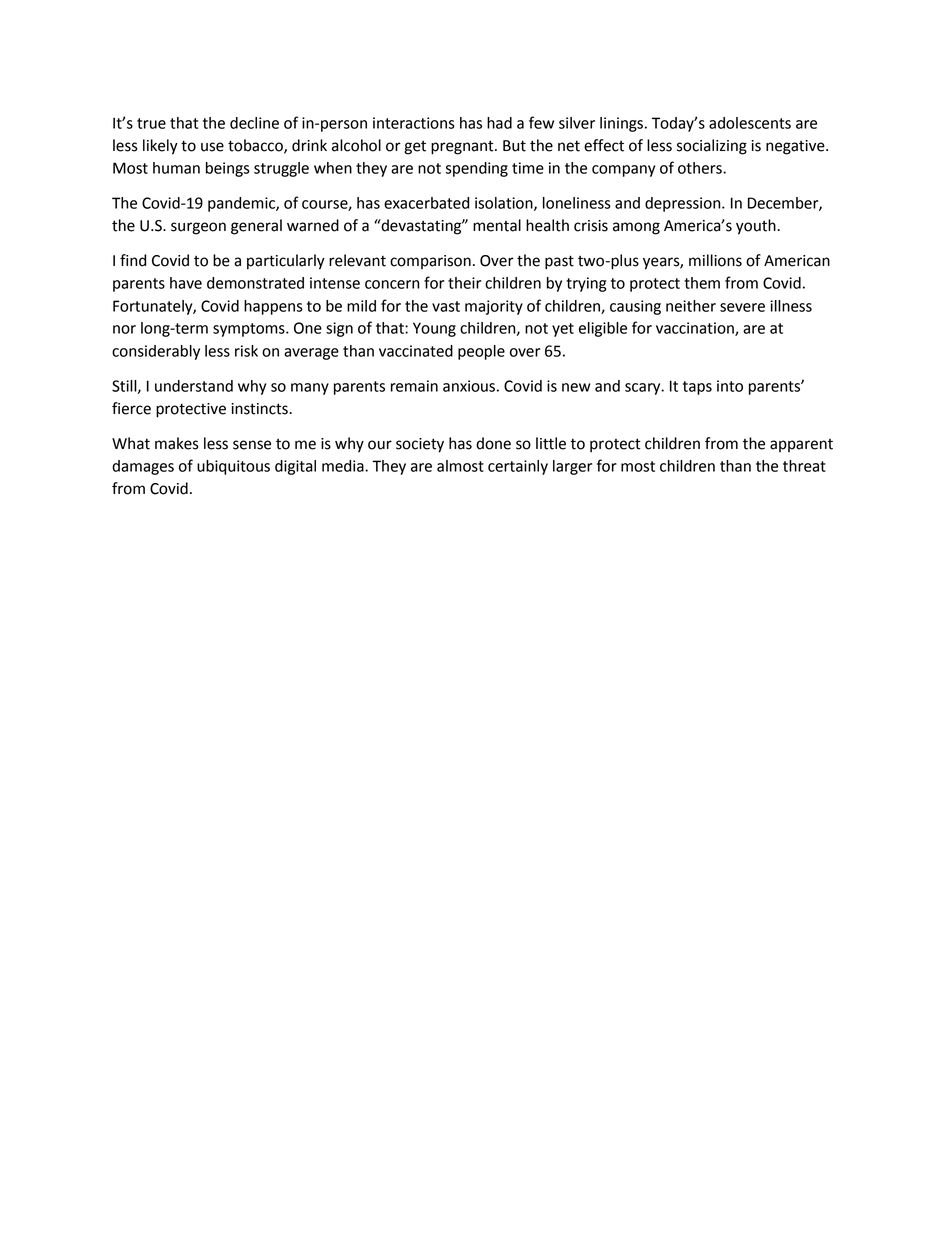  Describe the element at coordinates (684, 204) in the page. I see `depression` at that location.
